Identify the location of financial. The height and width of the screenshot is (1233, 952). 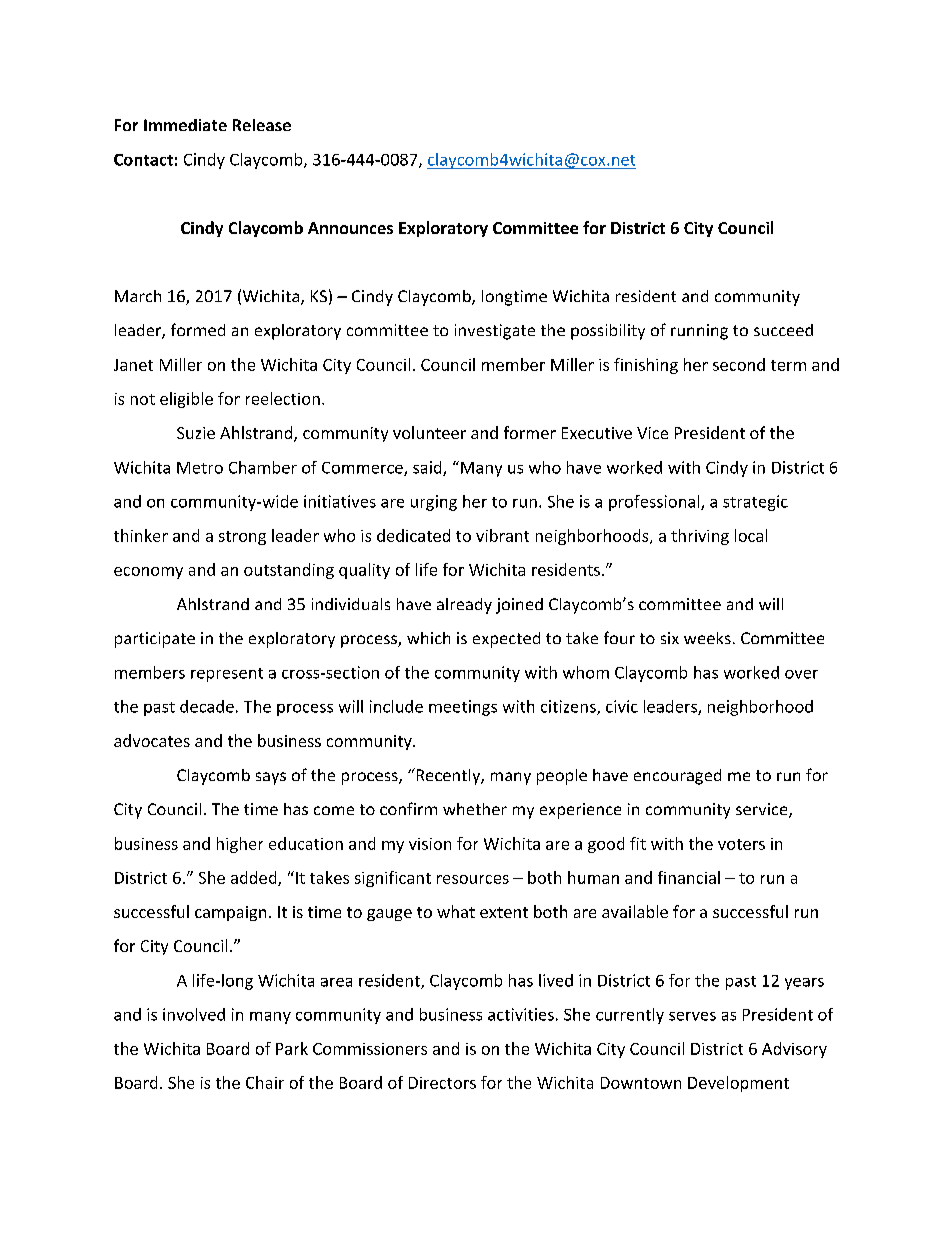
(689, 877).
